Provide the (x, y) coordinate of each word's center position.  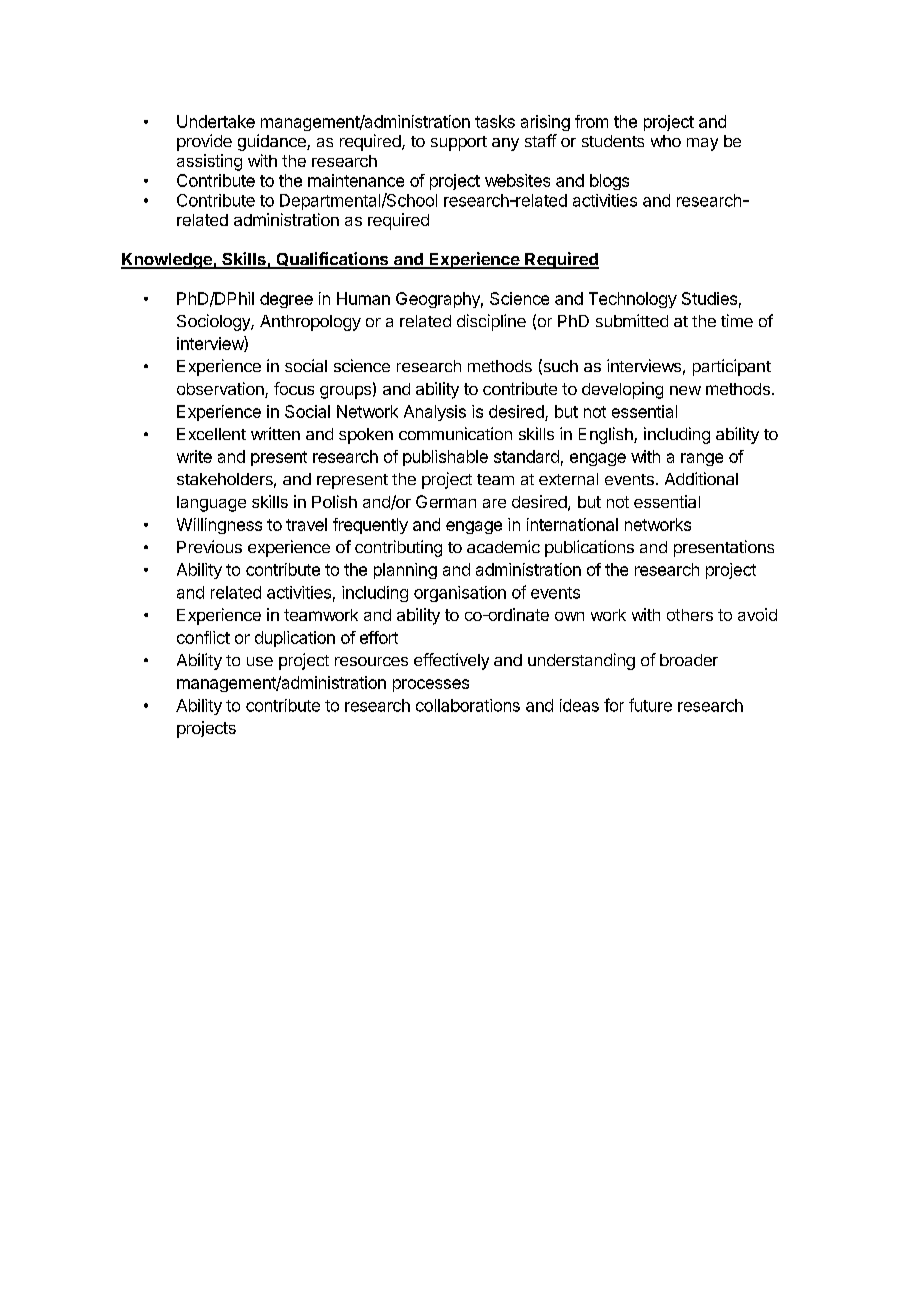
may (702, 144)
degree (286, 300)
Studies (709, 298)
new (685, 390)
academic (503, 546)
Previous (209, 546)
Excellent (211, 434)
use (260, 661)
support (459, 143)
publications (589, 548)
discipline (491, 322)
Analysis (435, 413)
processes (431, 685)
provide (204, 142)
